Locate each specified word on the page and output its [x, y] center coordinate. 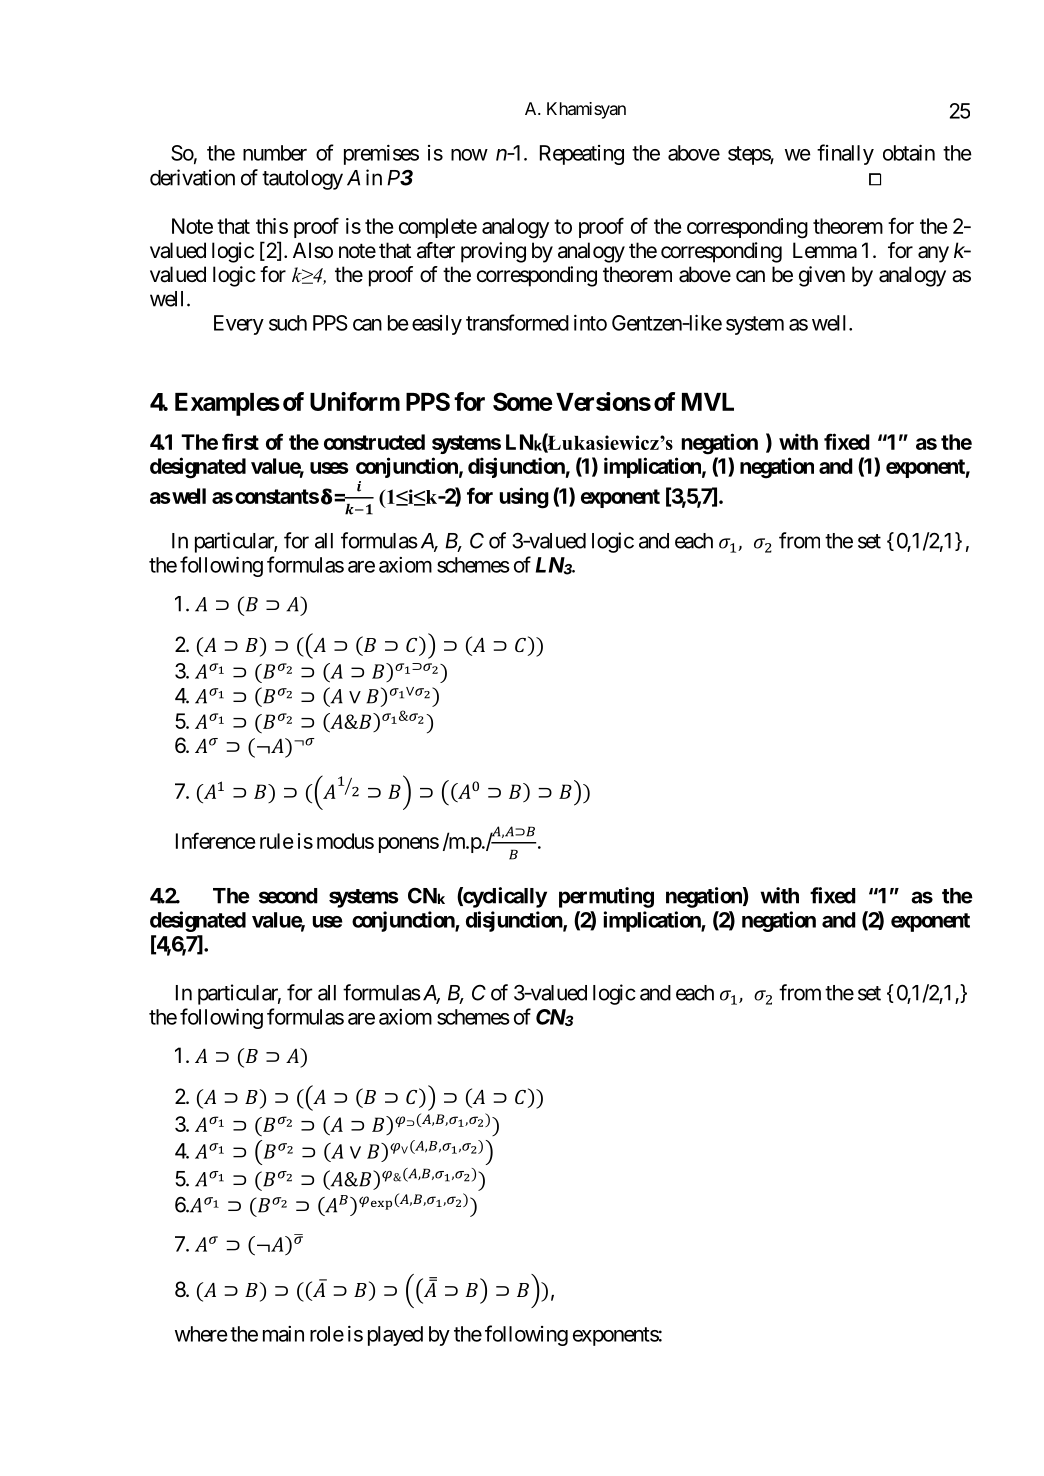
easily [437, 325]
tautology [302, 180]
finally [845, 154]
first [240, 441]
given [822, 276]
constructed [374, 442]
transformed [517, 322]
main [283, 1334]
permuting [606, 897]
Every [239, 325]
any [933, 254]
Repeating [582, 155]
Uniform [355, 401]
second [288, 896]
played [395, 1336]
